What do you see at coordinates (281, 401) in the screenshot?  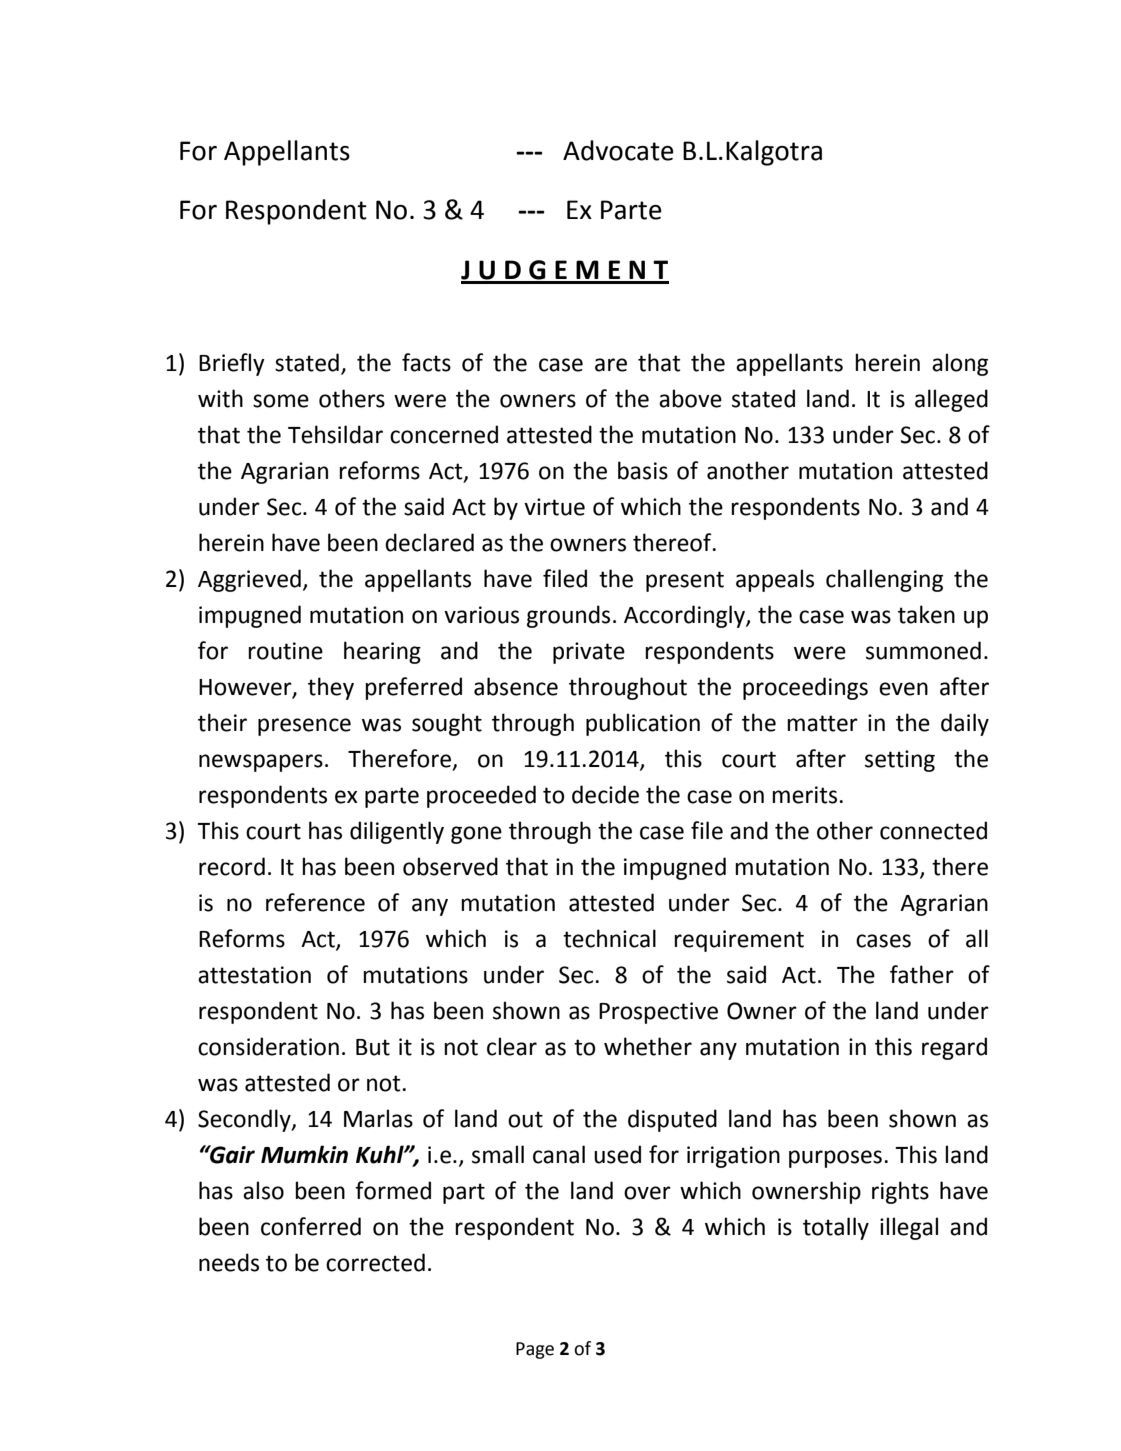 I see `some` at bounding box center [281, 401].
